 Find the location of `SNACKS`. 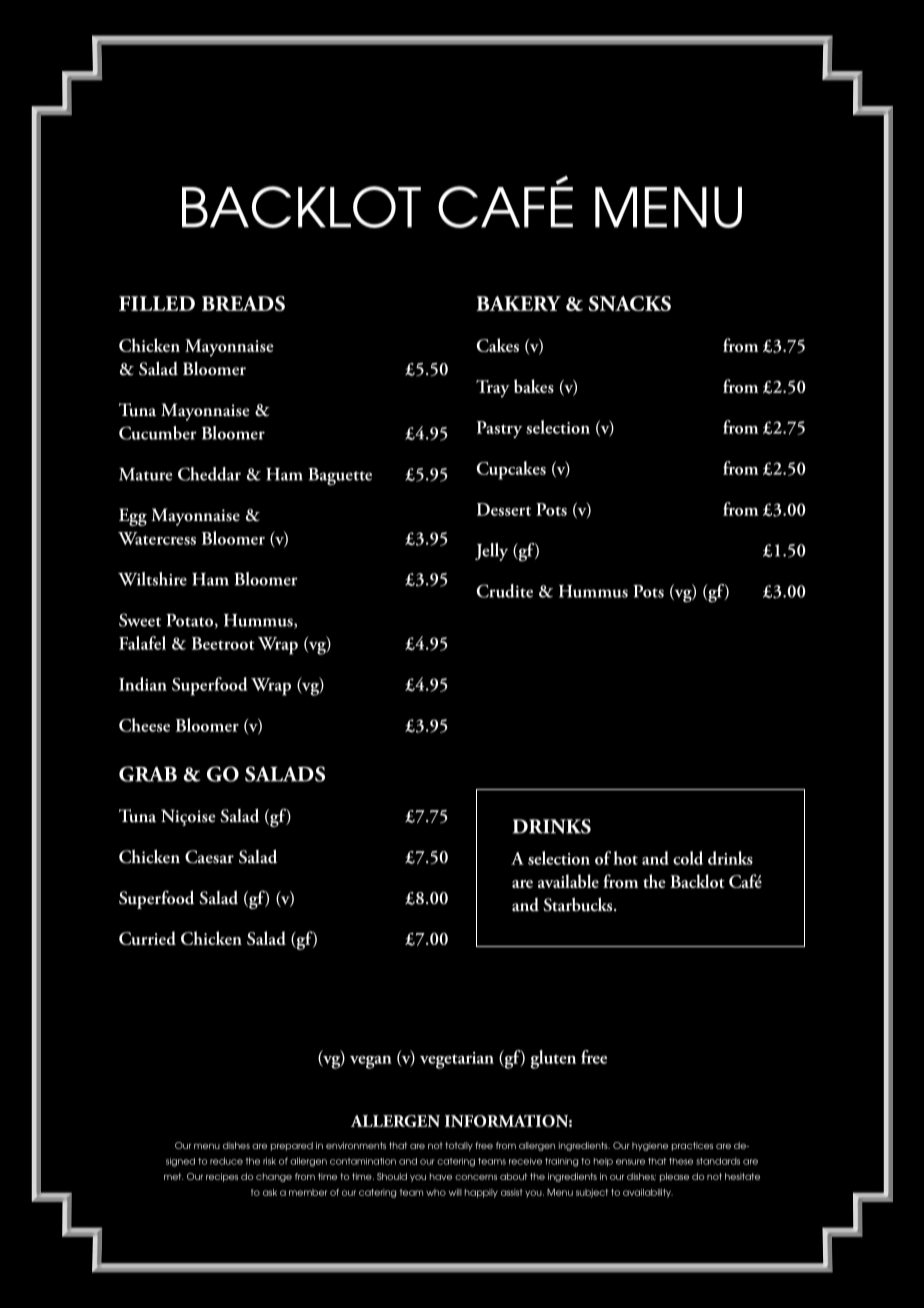

SNACKS is located at coordinates (630, 303).
